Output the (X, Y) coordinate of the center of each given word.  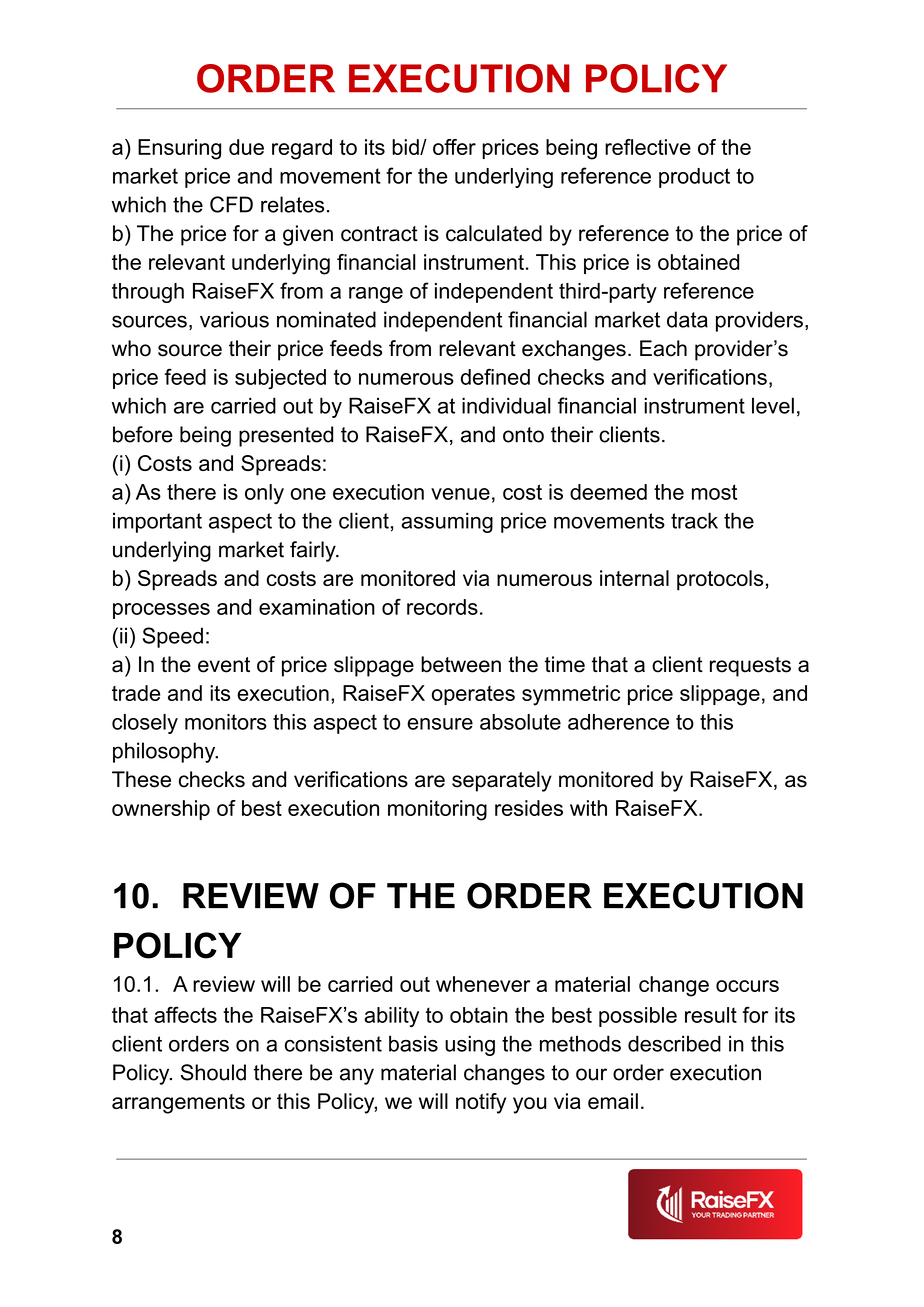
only (264, 494)
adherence (618, 722)
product (694, 178)
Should (213, 1072)
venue (460, 494)
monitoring (437, 810)
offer (454, 147)
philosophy (165, 752)
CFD (231, 204)
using (470, 1045)
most (714, 492)
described (674, 1043)
